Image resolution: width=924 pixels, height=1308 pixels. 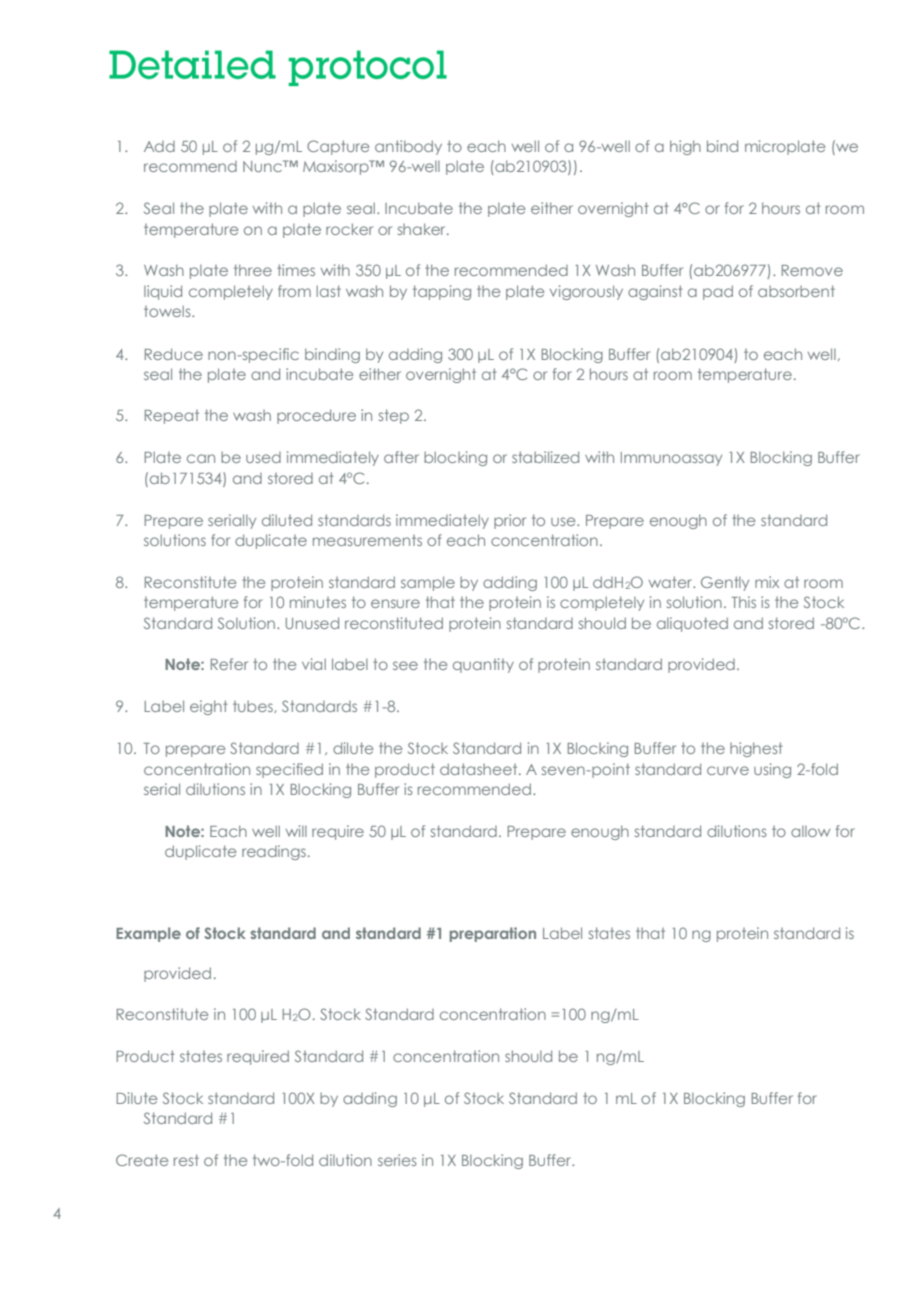 What do you see at coordinates (483, 665) in the screenshot?
I see `quantity` at bounding box center [483, 665].
